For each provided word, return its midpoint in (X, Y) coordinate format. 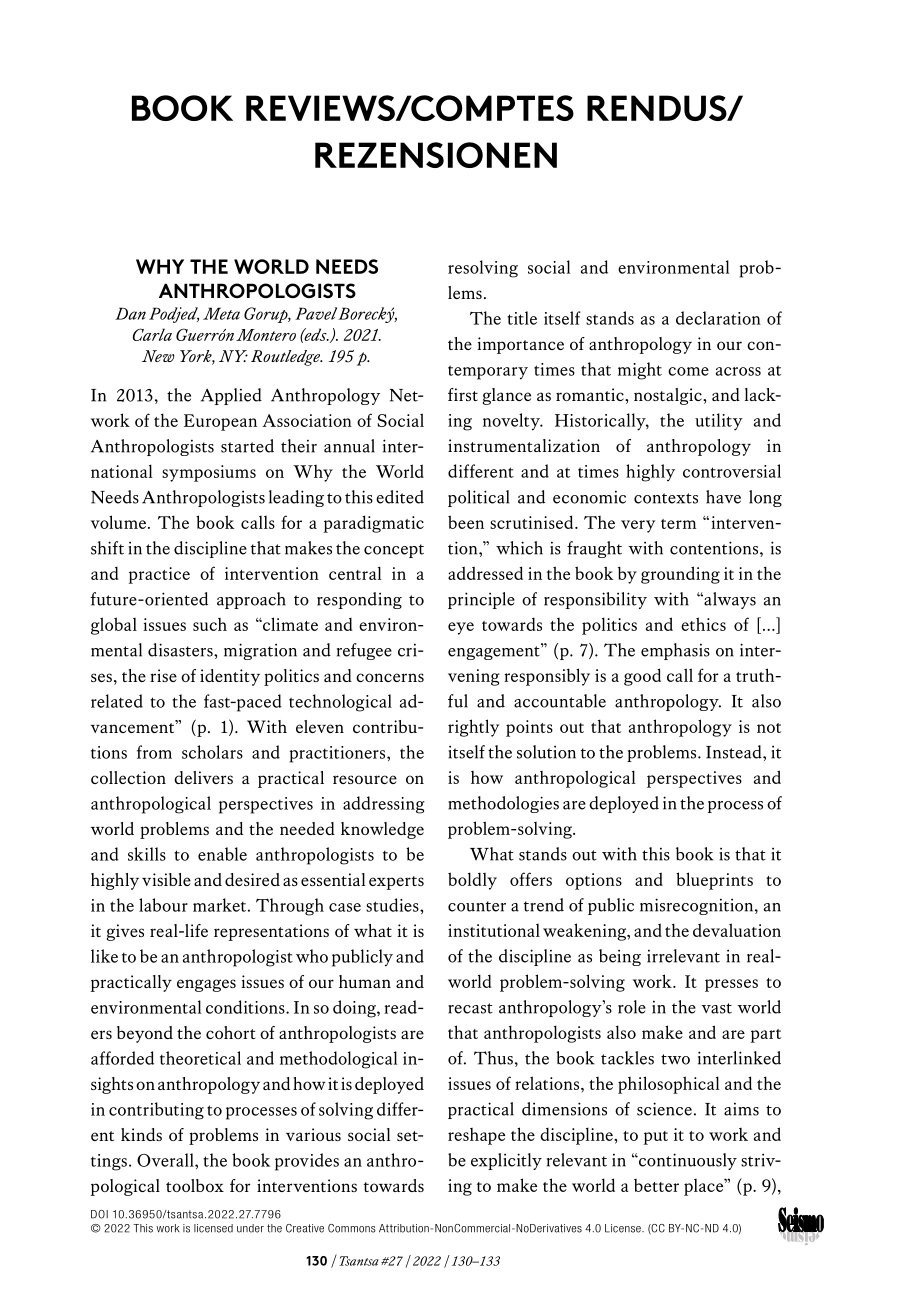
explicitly (506, 1161)
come (688, 371)
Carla (152, 334)
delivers (203, 777)
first (463, 394)
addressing (384, 805)
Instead (735, 752)
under (250, 1228)
